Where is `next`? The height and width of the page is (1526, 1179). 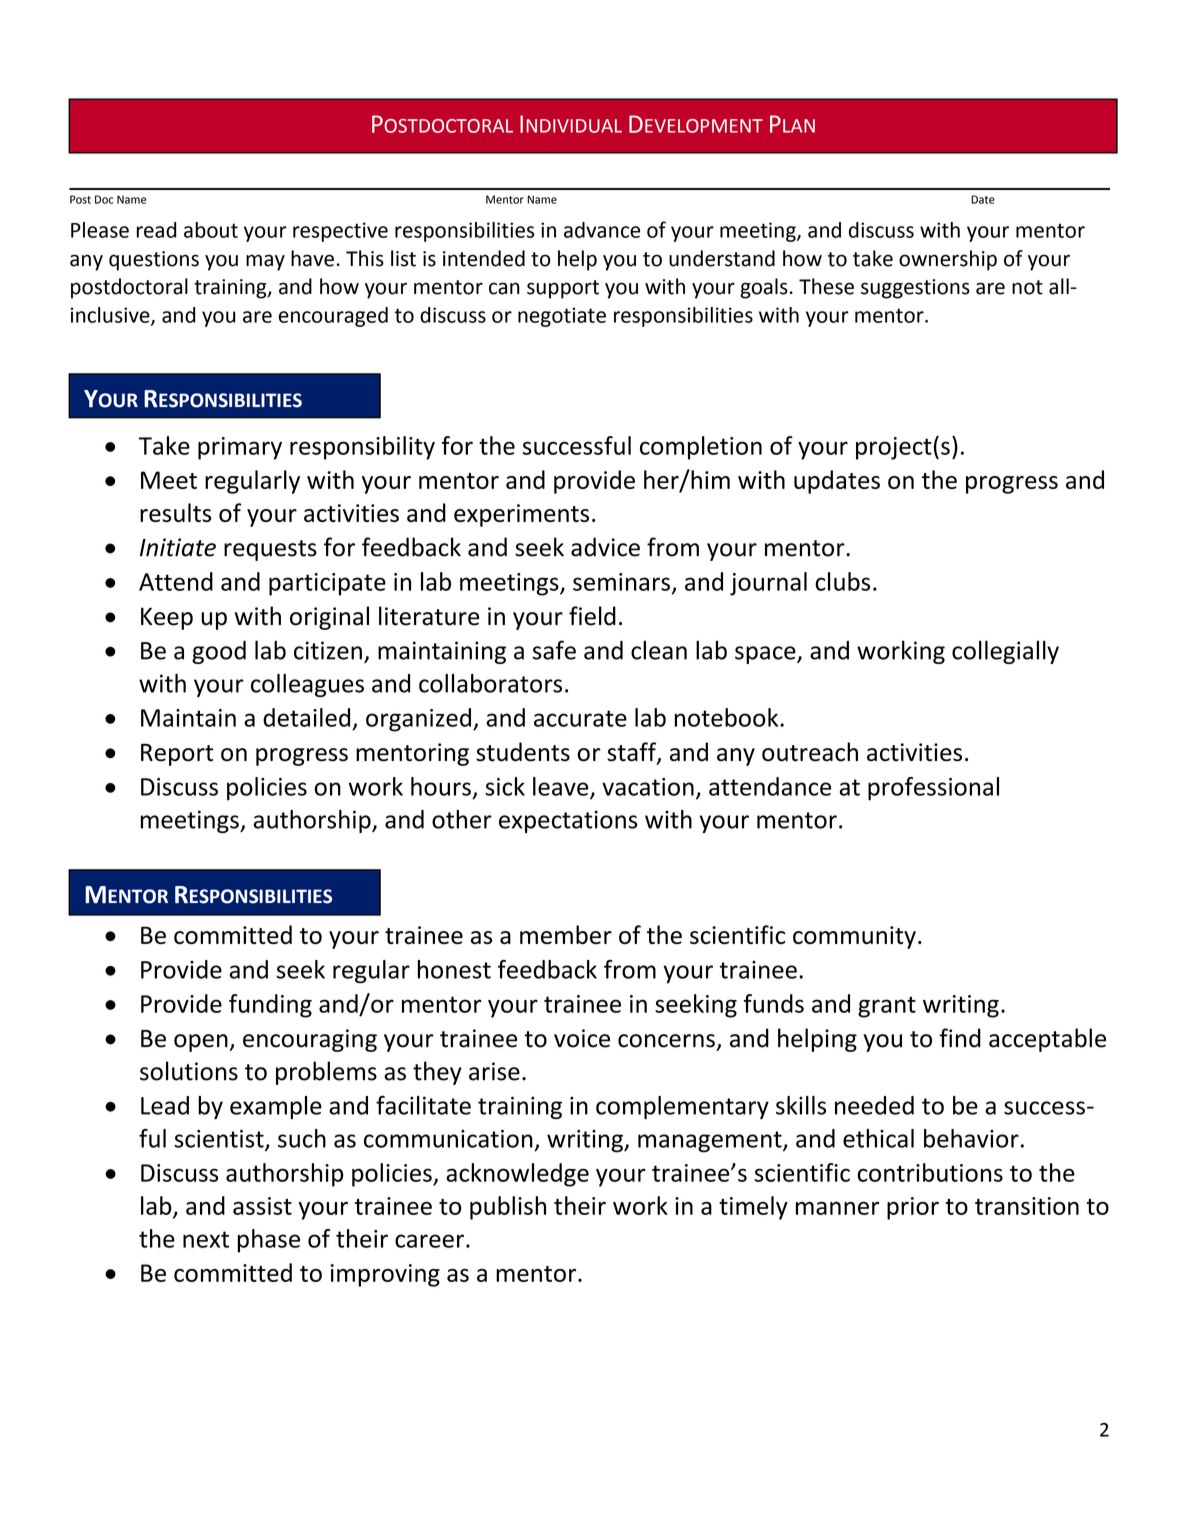 next is located at coordinates (206, 1239).
